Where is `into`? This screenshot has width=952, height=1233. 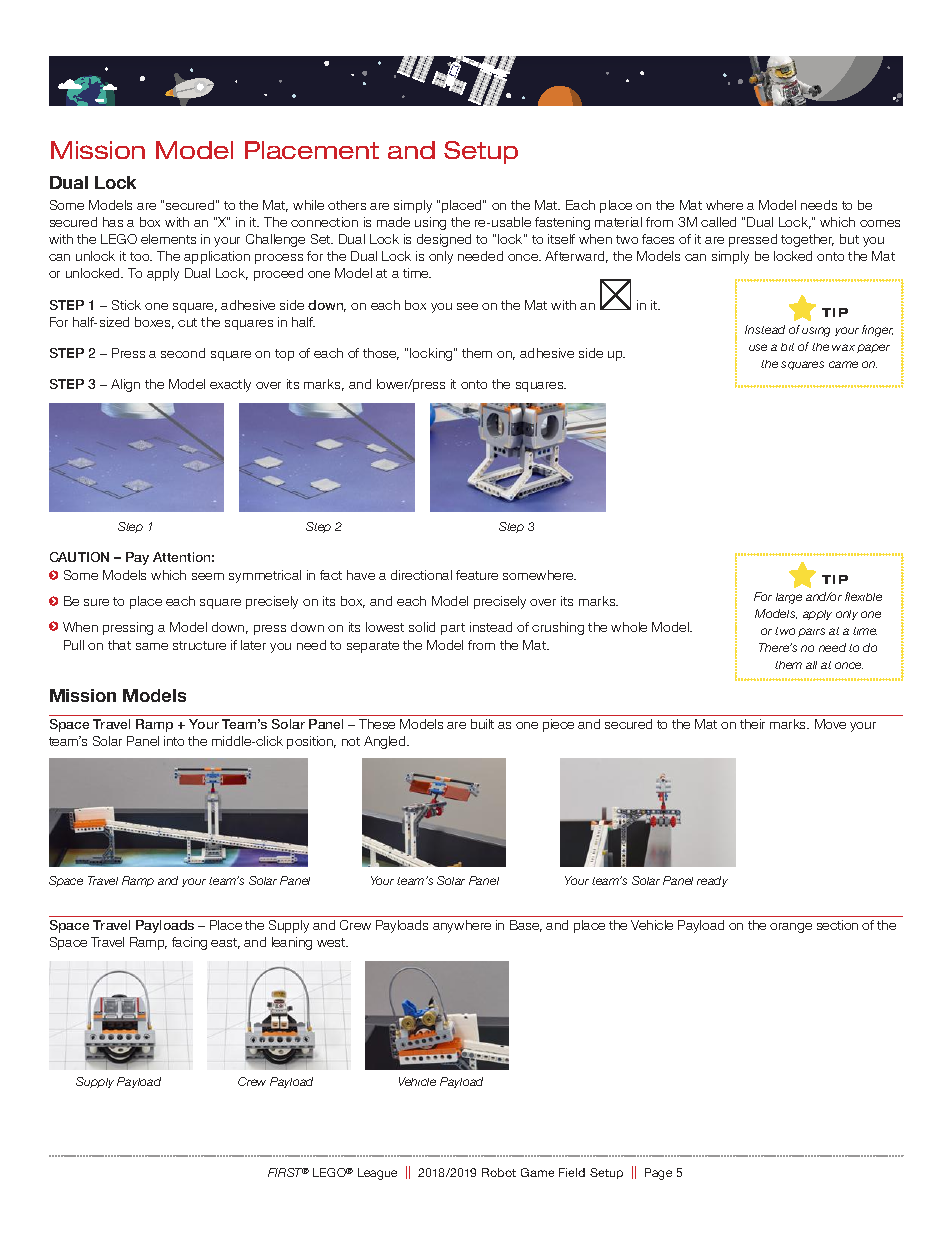 into is located at coordinates (174, 741).
